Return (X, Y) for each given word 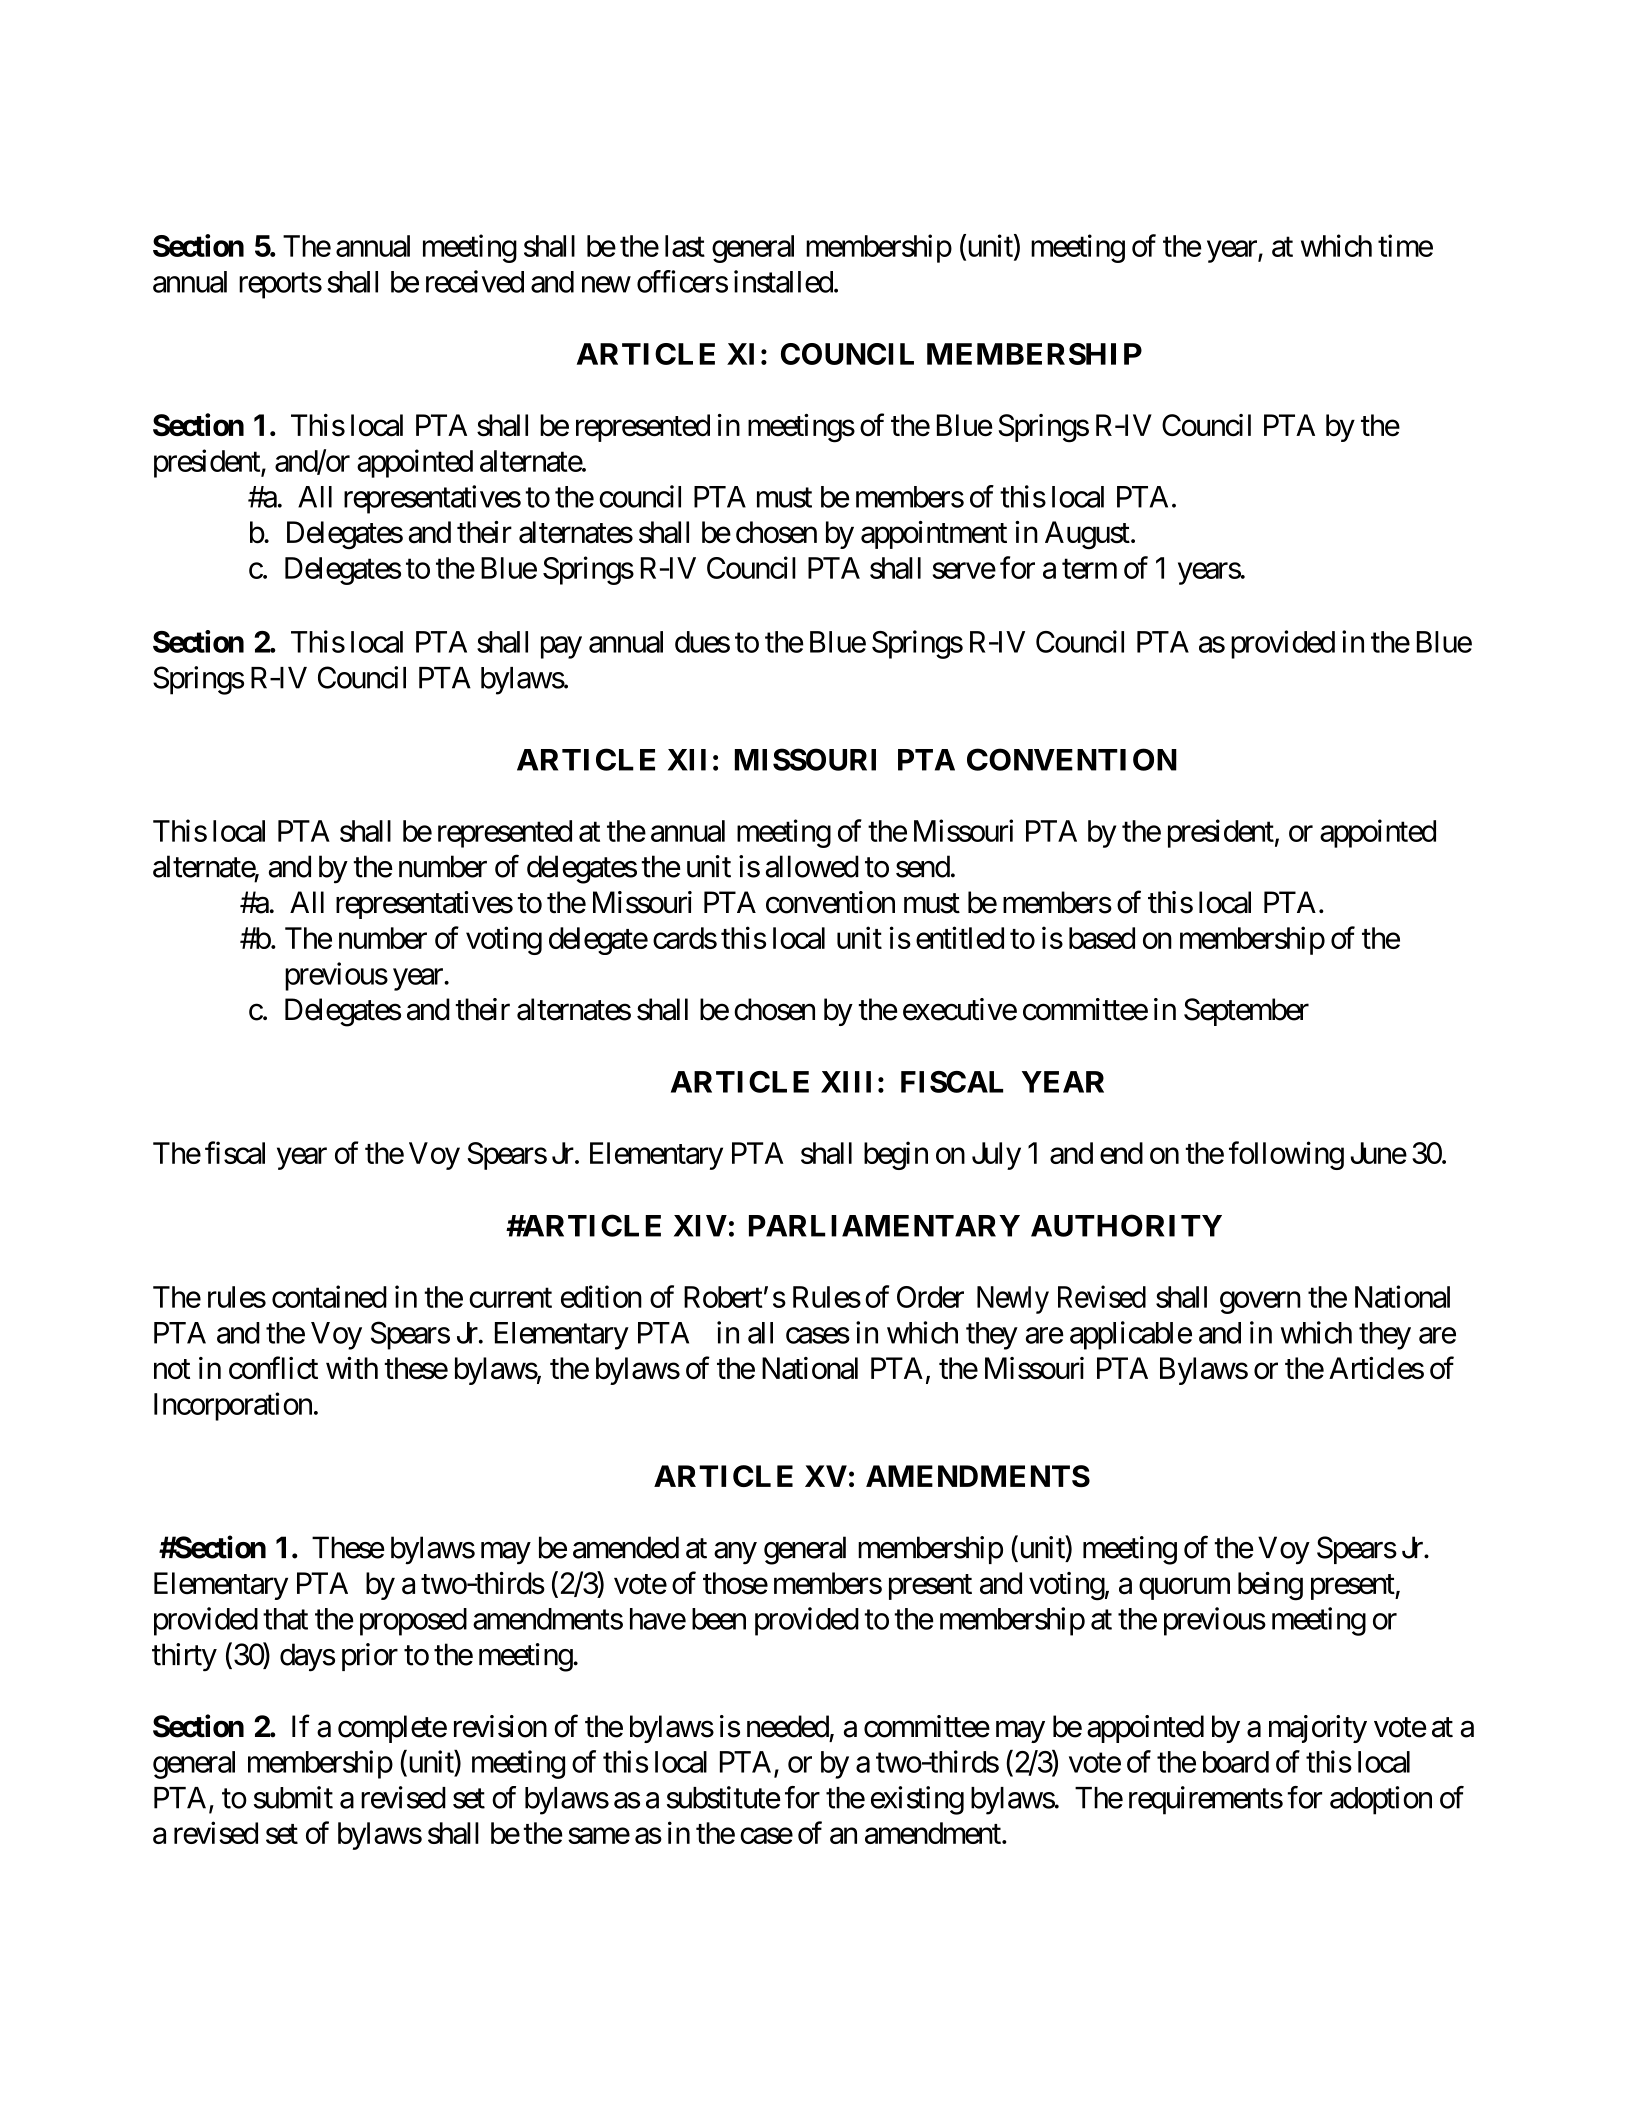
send (923, 866)
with (352, 1368)
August (1087, 535)
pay (561, 648)
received (475, 281)
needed (788, 1726)
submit (293, 1797)
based (1102, 938)
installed (783, 281)
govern (1260, 1303)
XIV (700, 1226)
